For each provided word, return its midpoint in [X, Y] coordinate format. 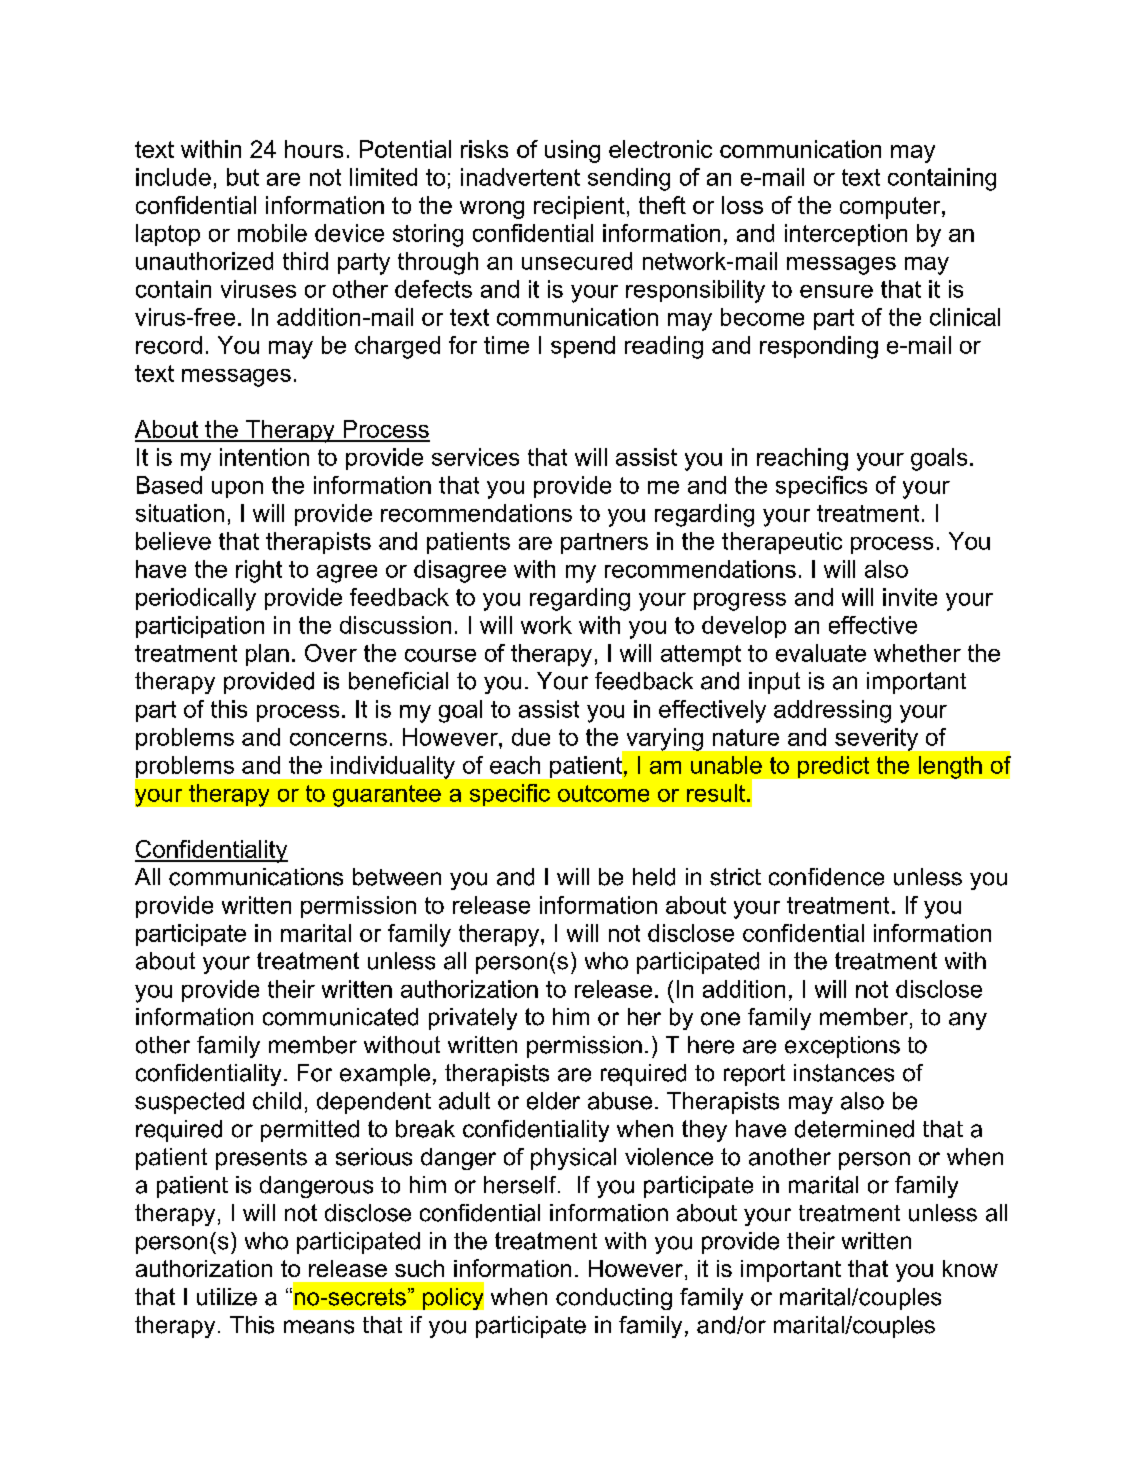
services [475, 457]
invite [910, 597]
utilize [227, 1297]
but [243, 177]
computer [891, 208]
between [397, 877]
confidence [826, 877]
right [259, 571]
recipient [579, 207]
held [654, 877]
